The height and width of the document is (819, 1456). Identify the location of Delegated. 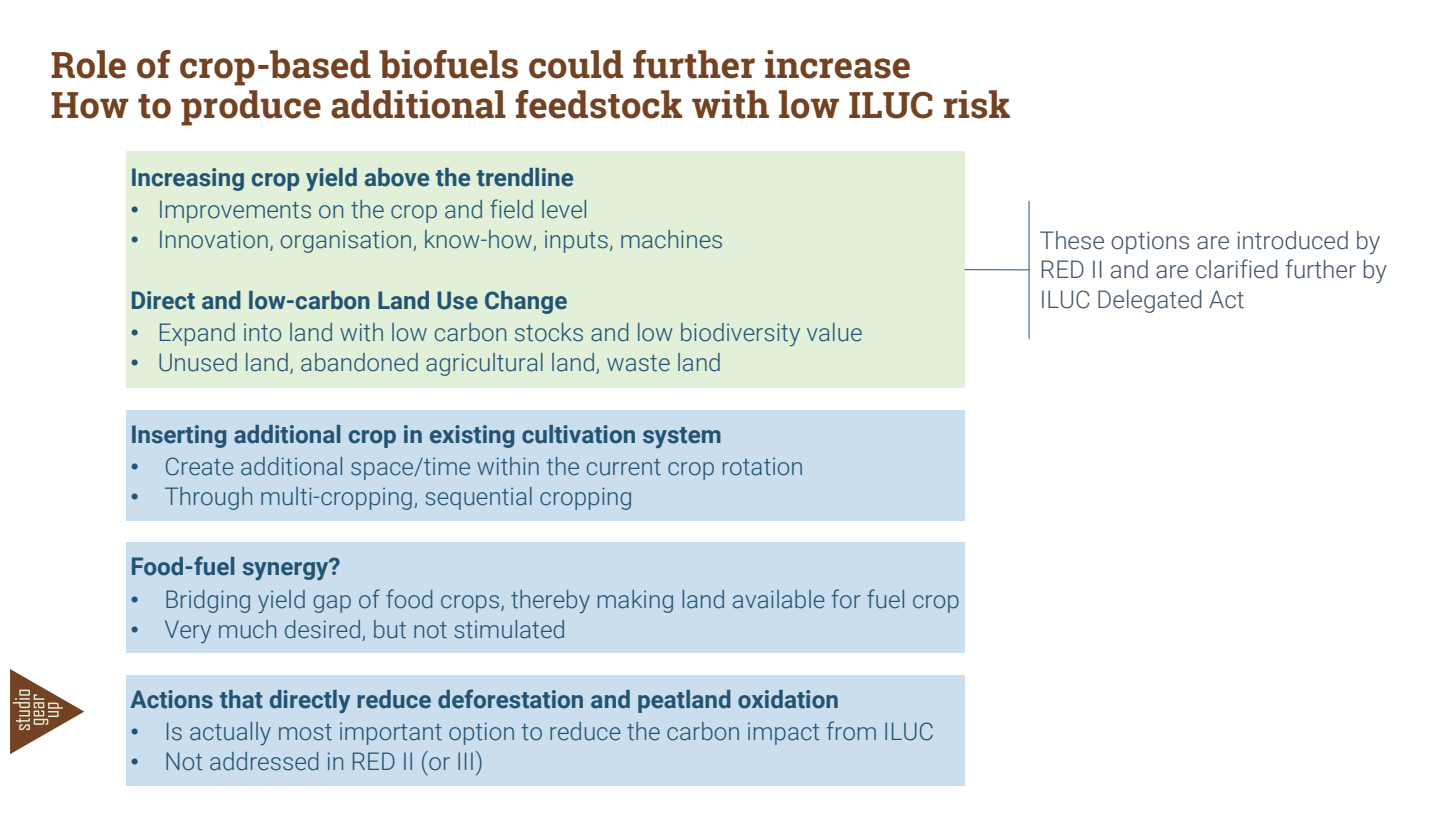
(1150, 301).
